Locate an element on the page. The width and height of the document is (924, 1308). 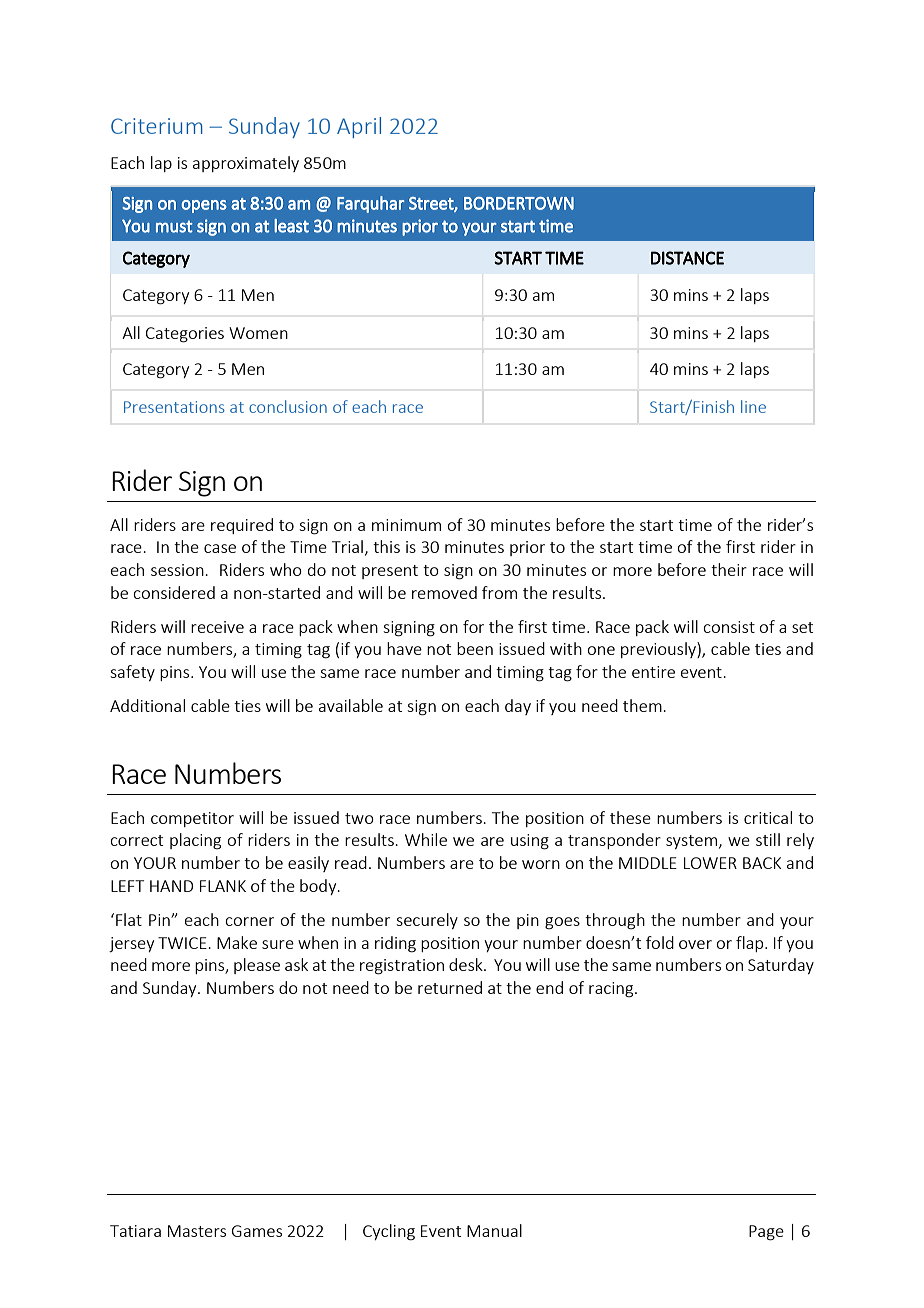
LOWER is located at coordinates (710, 863).
